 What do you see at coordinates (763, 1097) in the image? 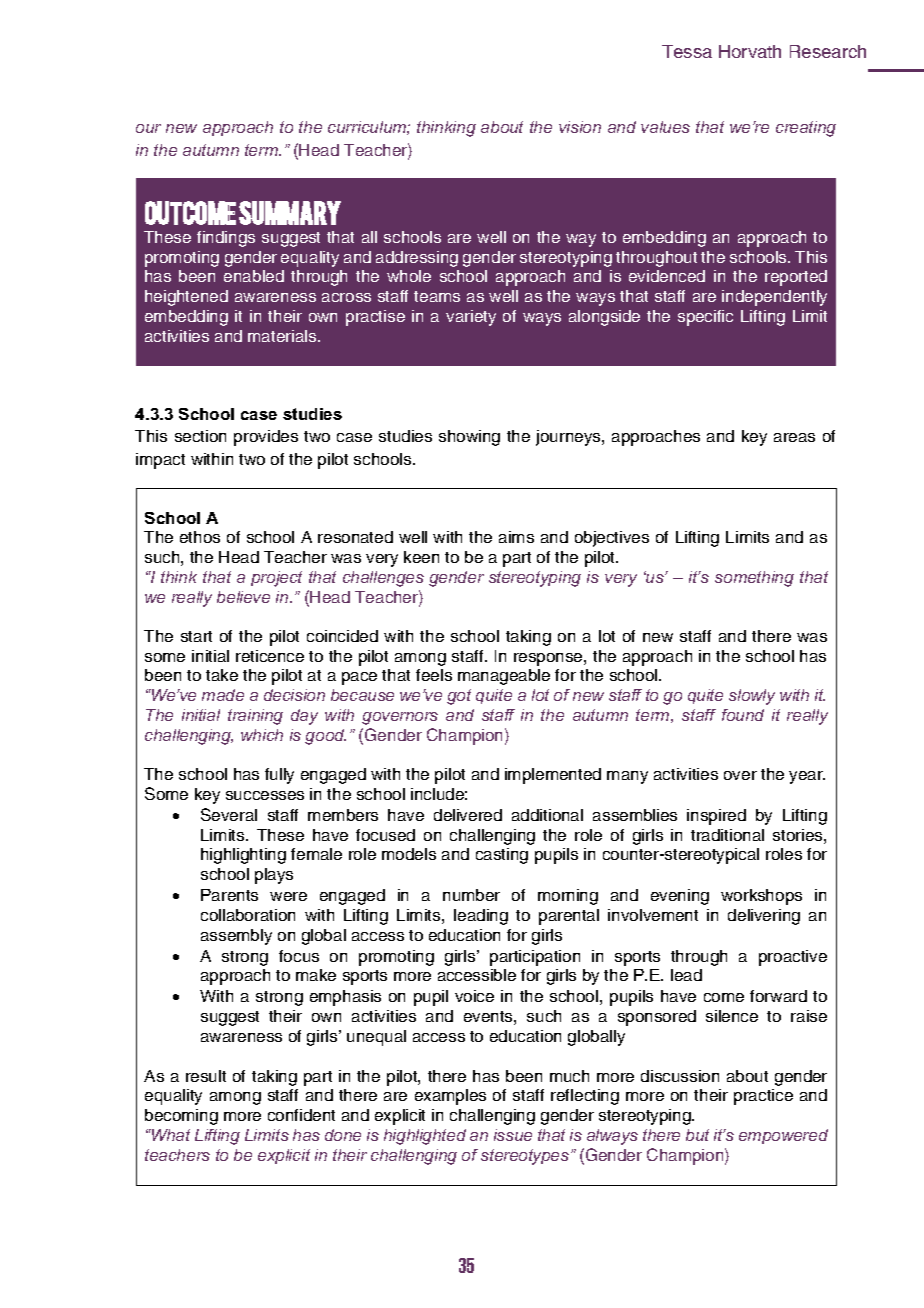
I see `practice` at bounding box center [763, 1097].
